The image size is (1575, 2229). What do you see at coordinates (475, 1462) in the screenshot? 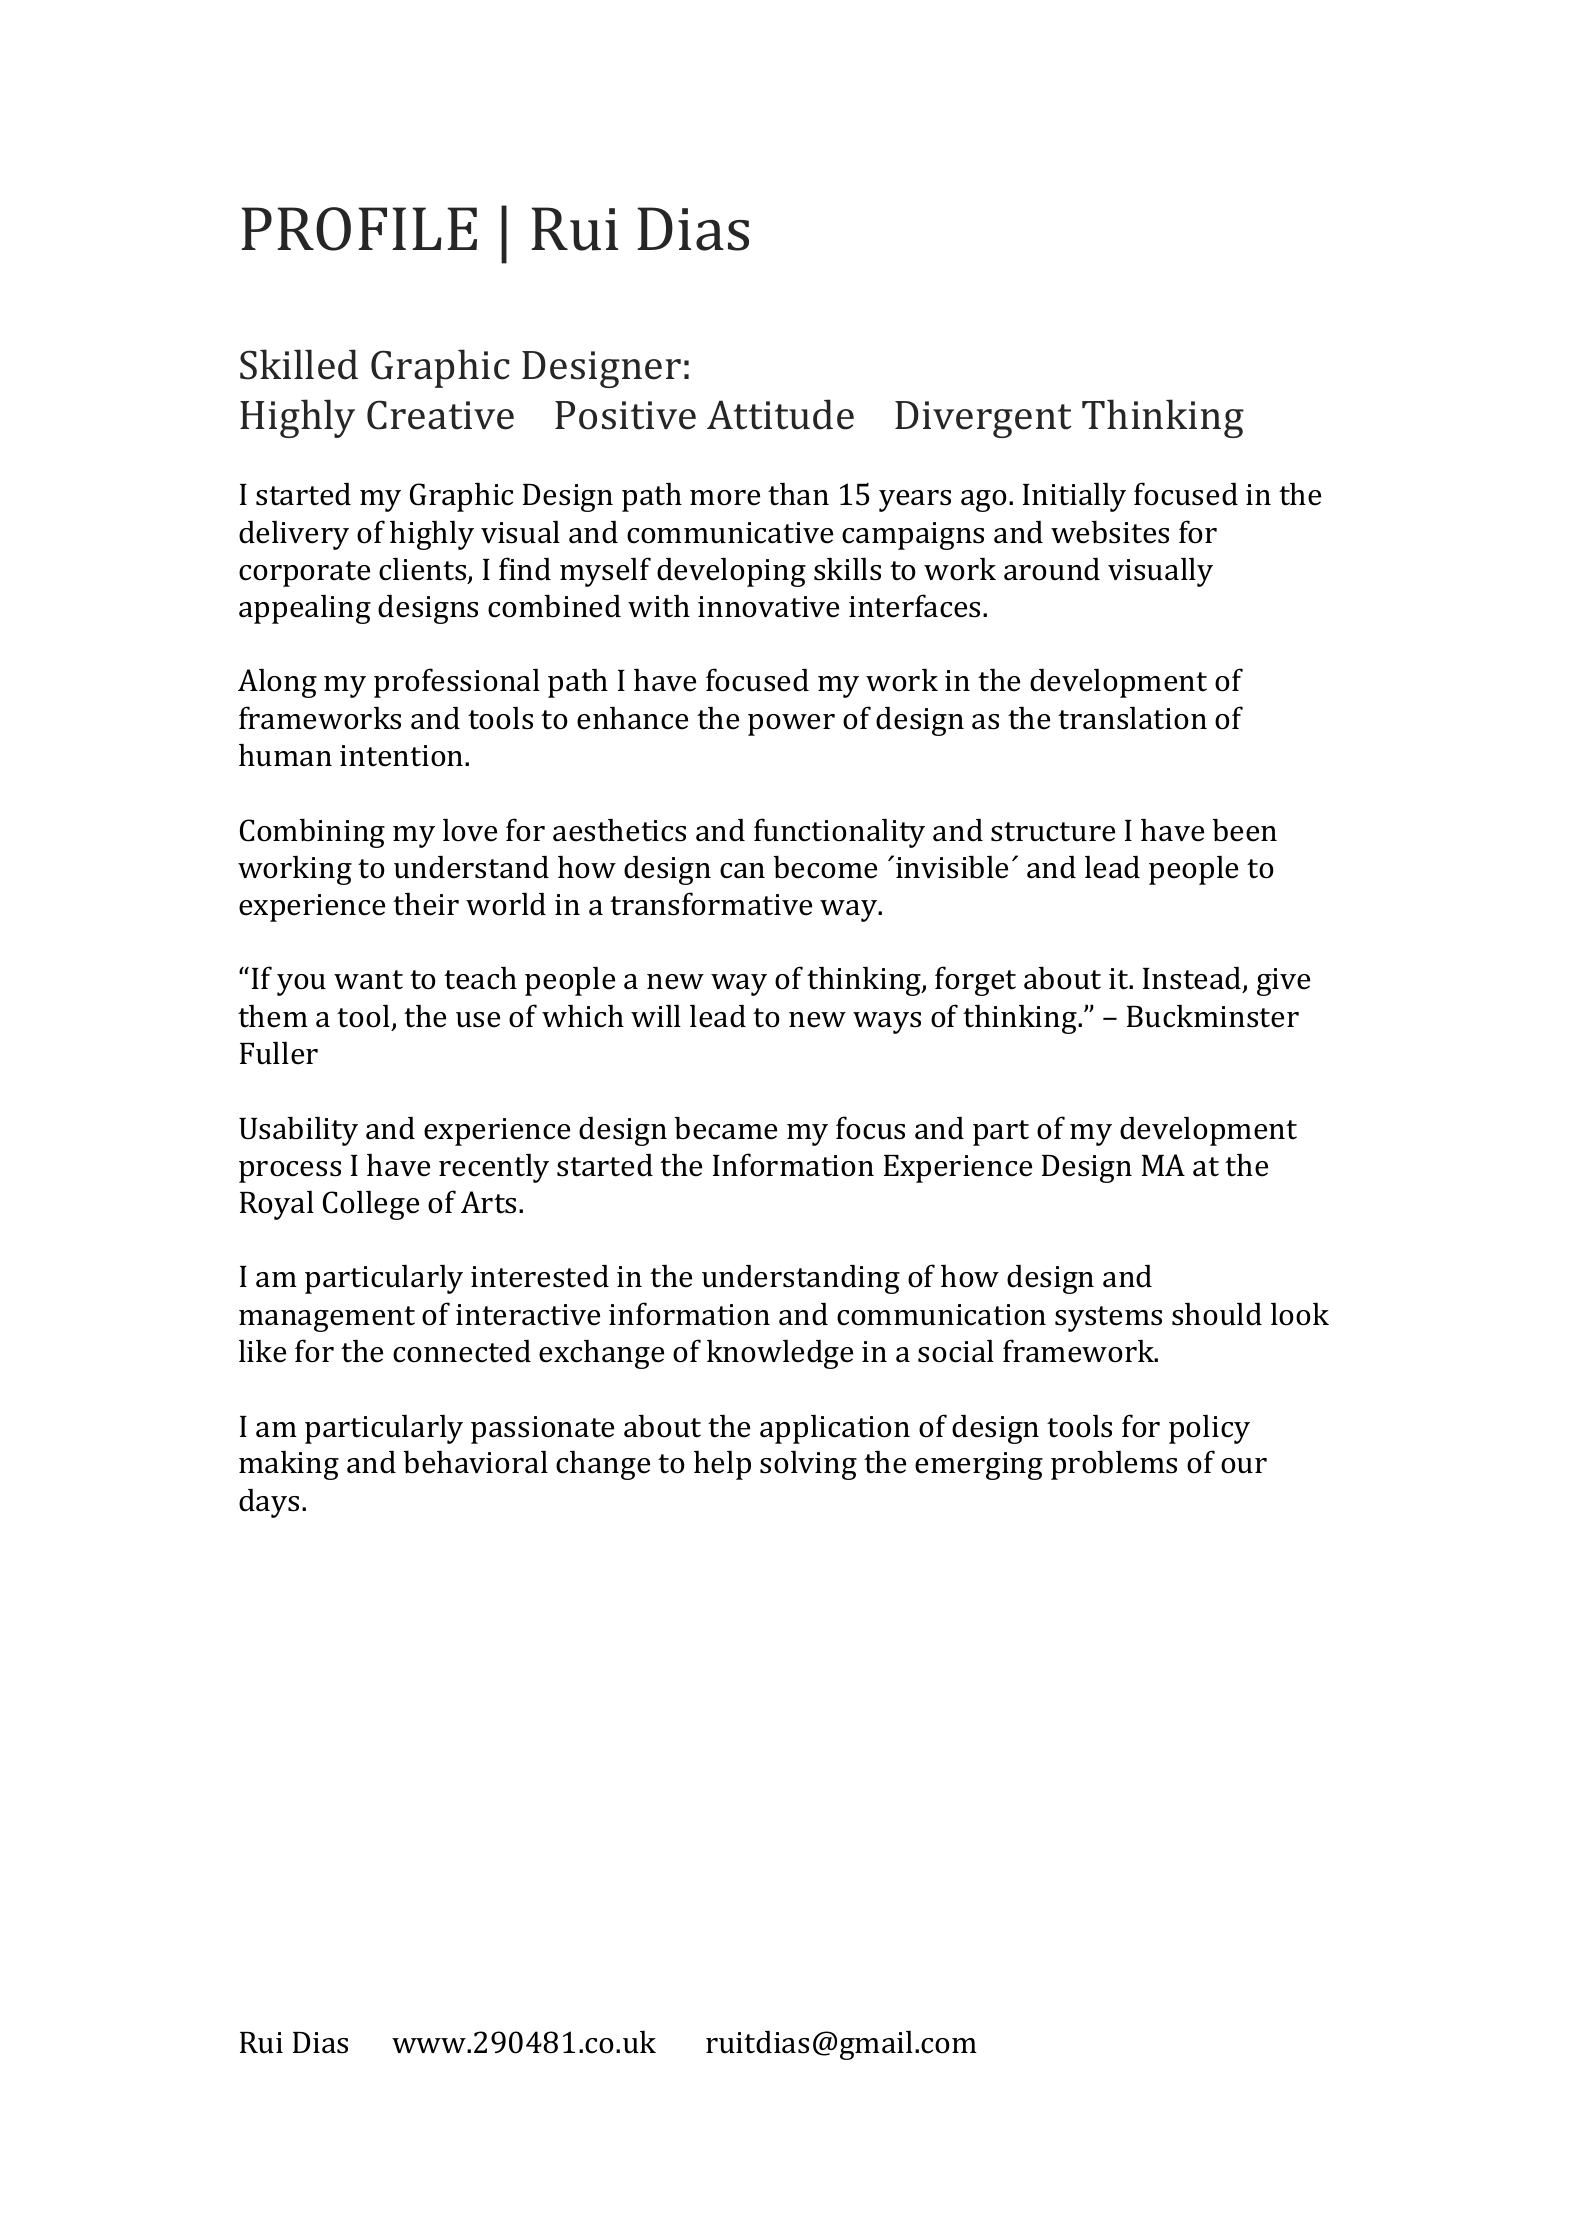
I see `behavioral` at bounding box center [475, 1462].
